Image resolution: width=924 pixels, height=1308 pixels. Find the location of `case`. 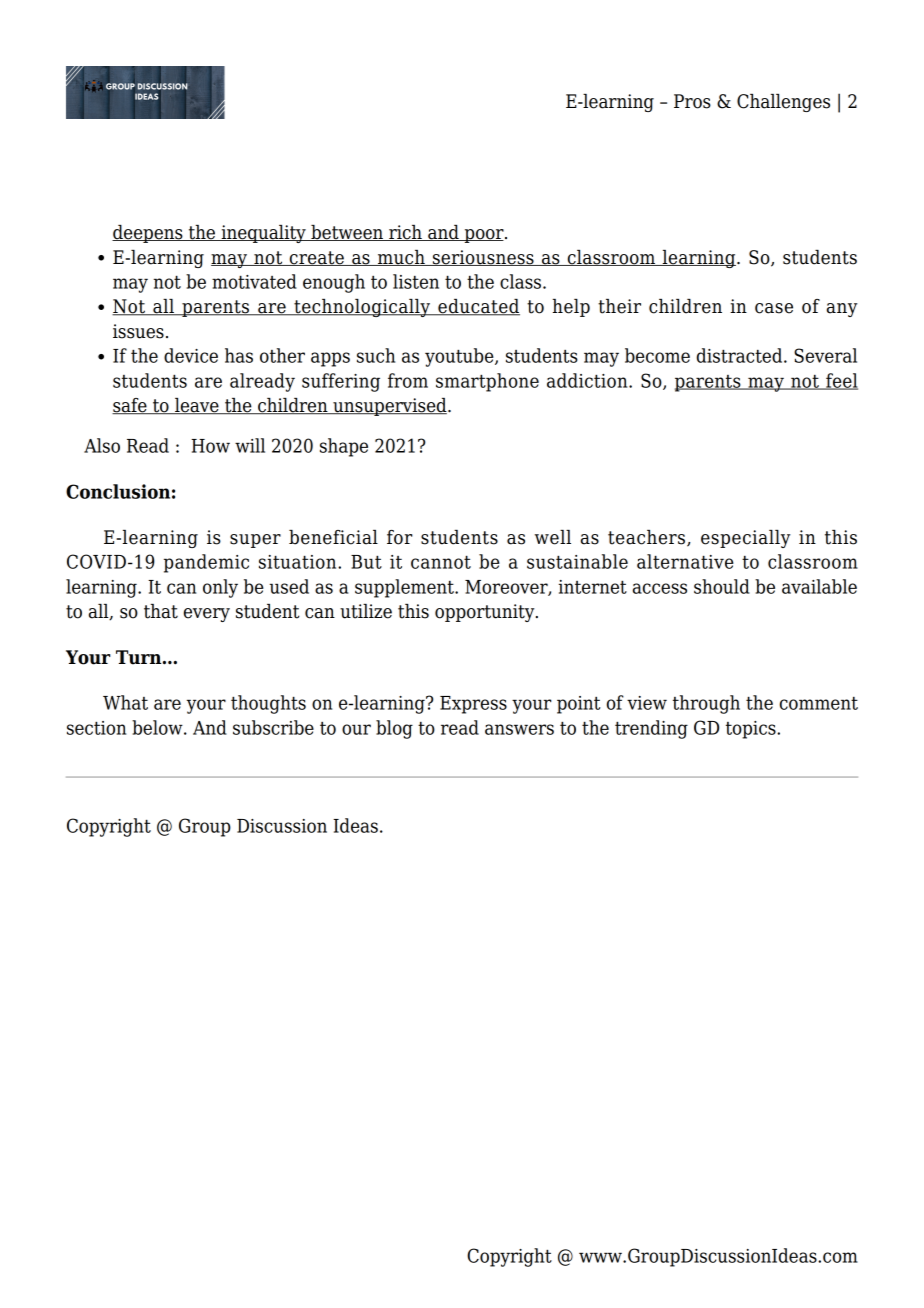

case is located at coordinates (774, 308).
